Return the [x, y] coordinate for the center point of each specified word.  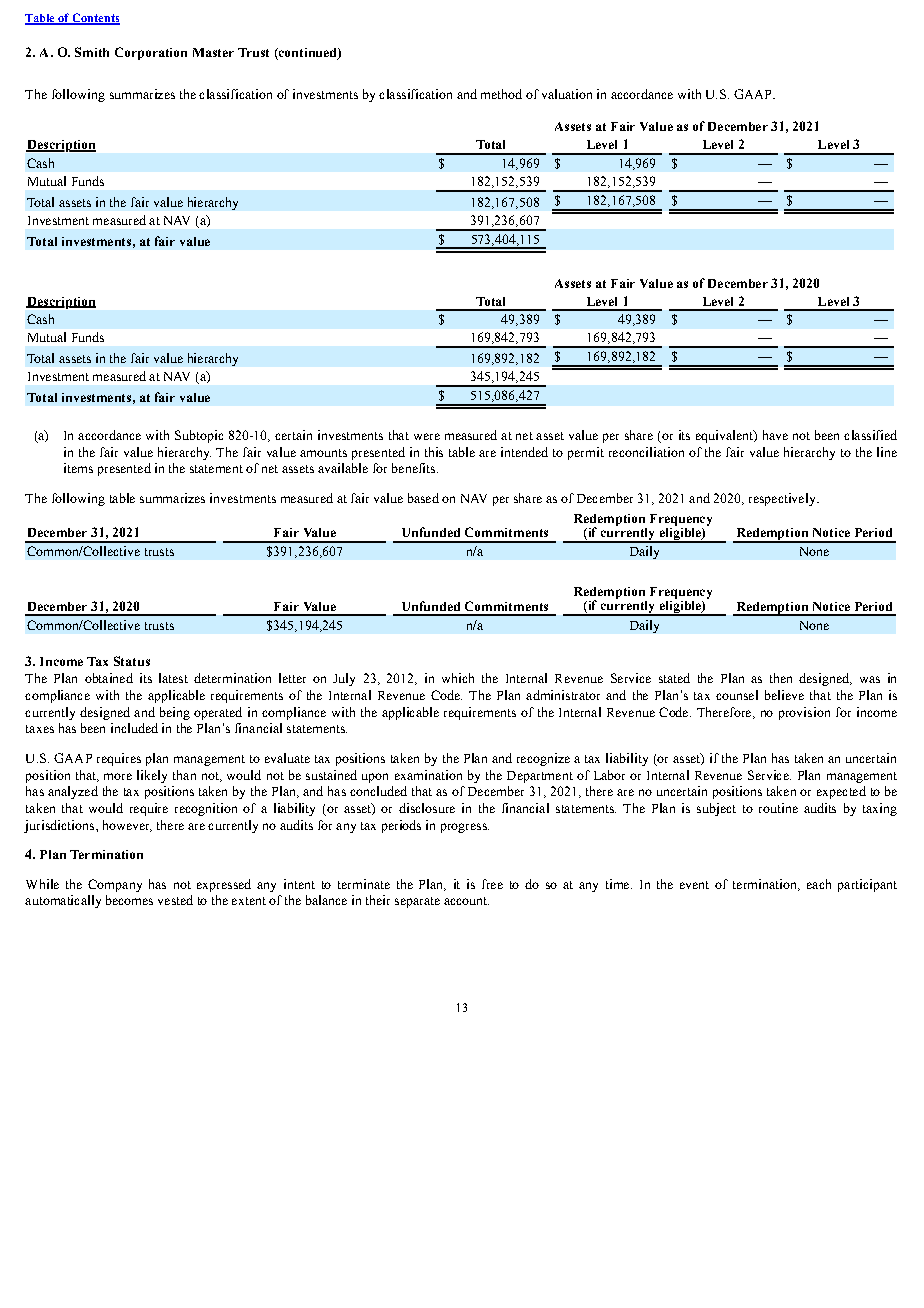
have [775, 435]
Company [115, 885]
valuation [567, 94]
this [434, 452]
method [501, 94]
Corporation [151, 53]
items [78, 468]
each [819, 884]
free [492, 884]
